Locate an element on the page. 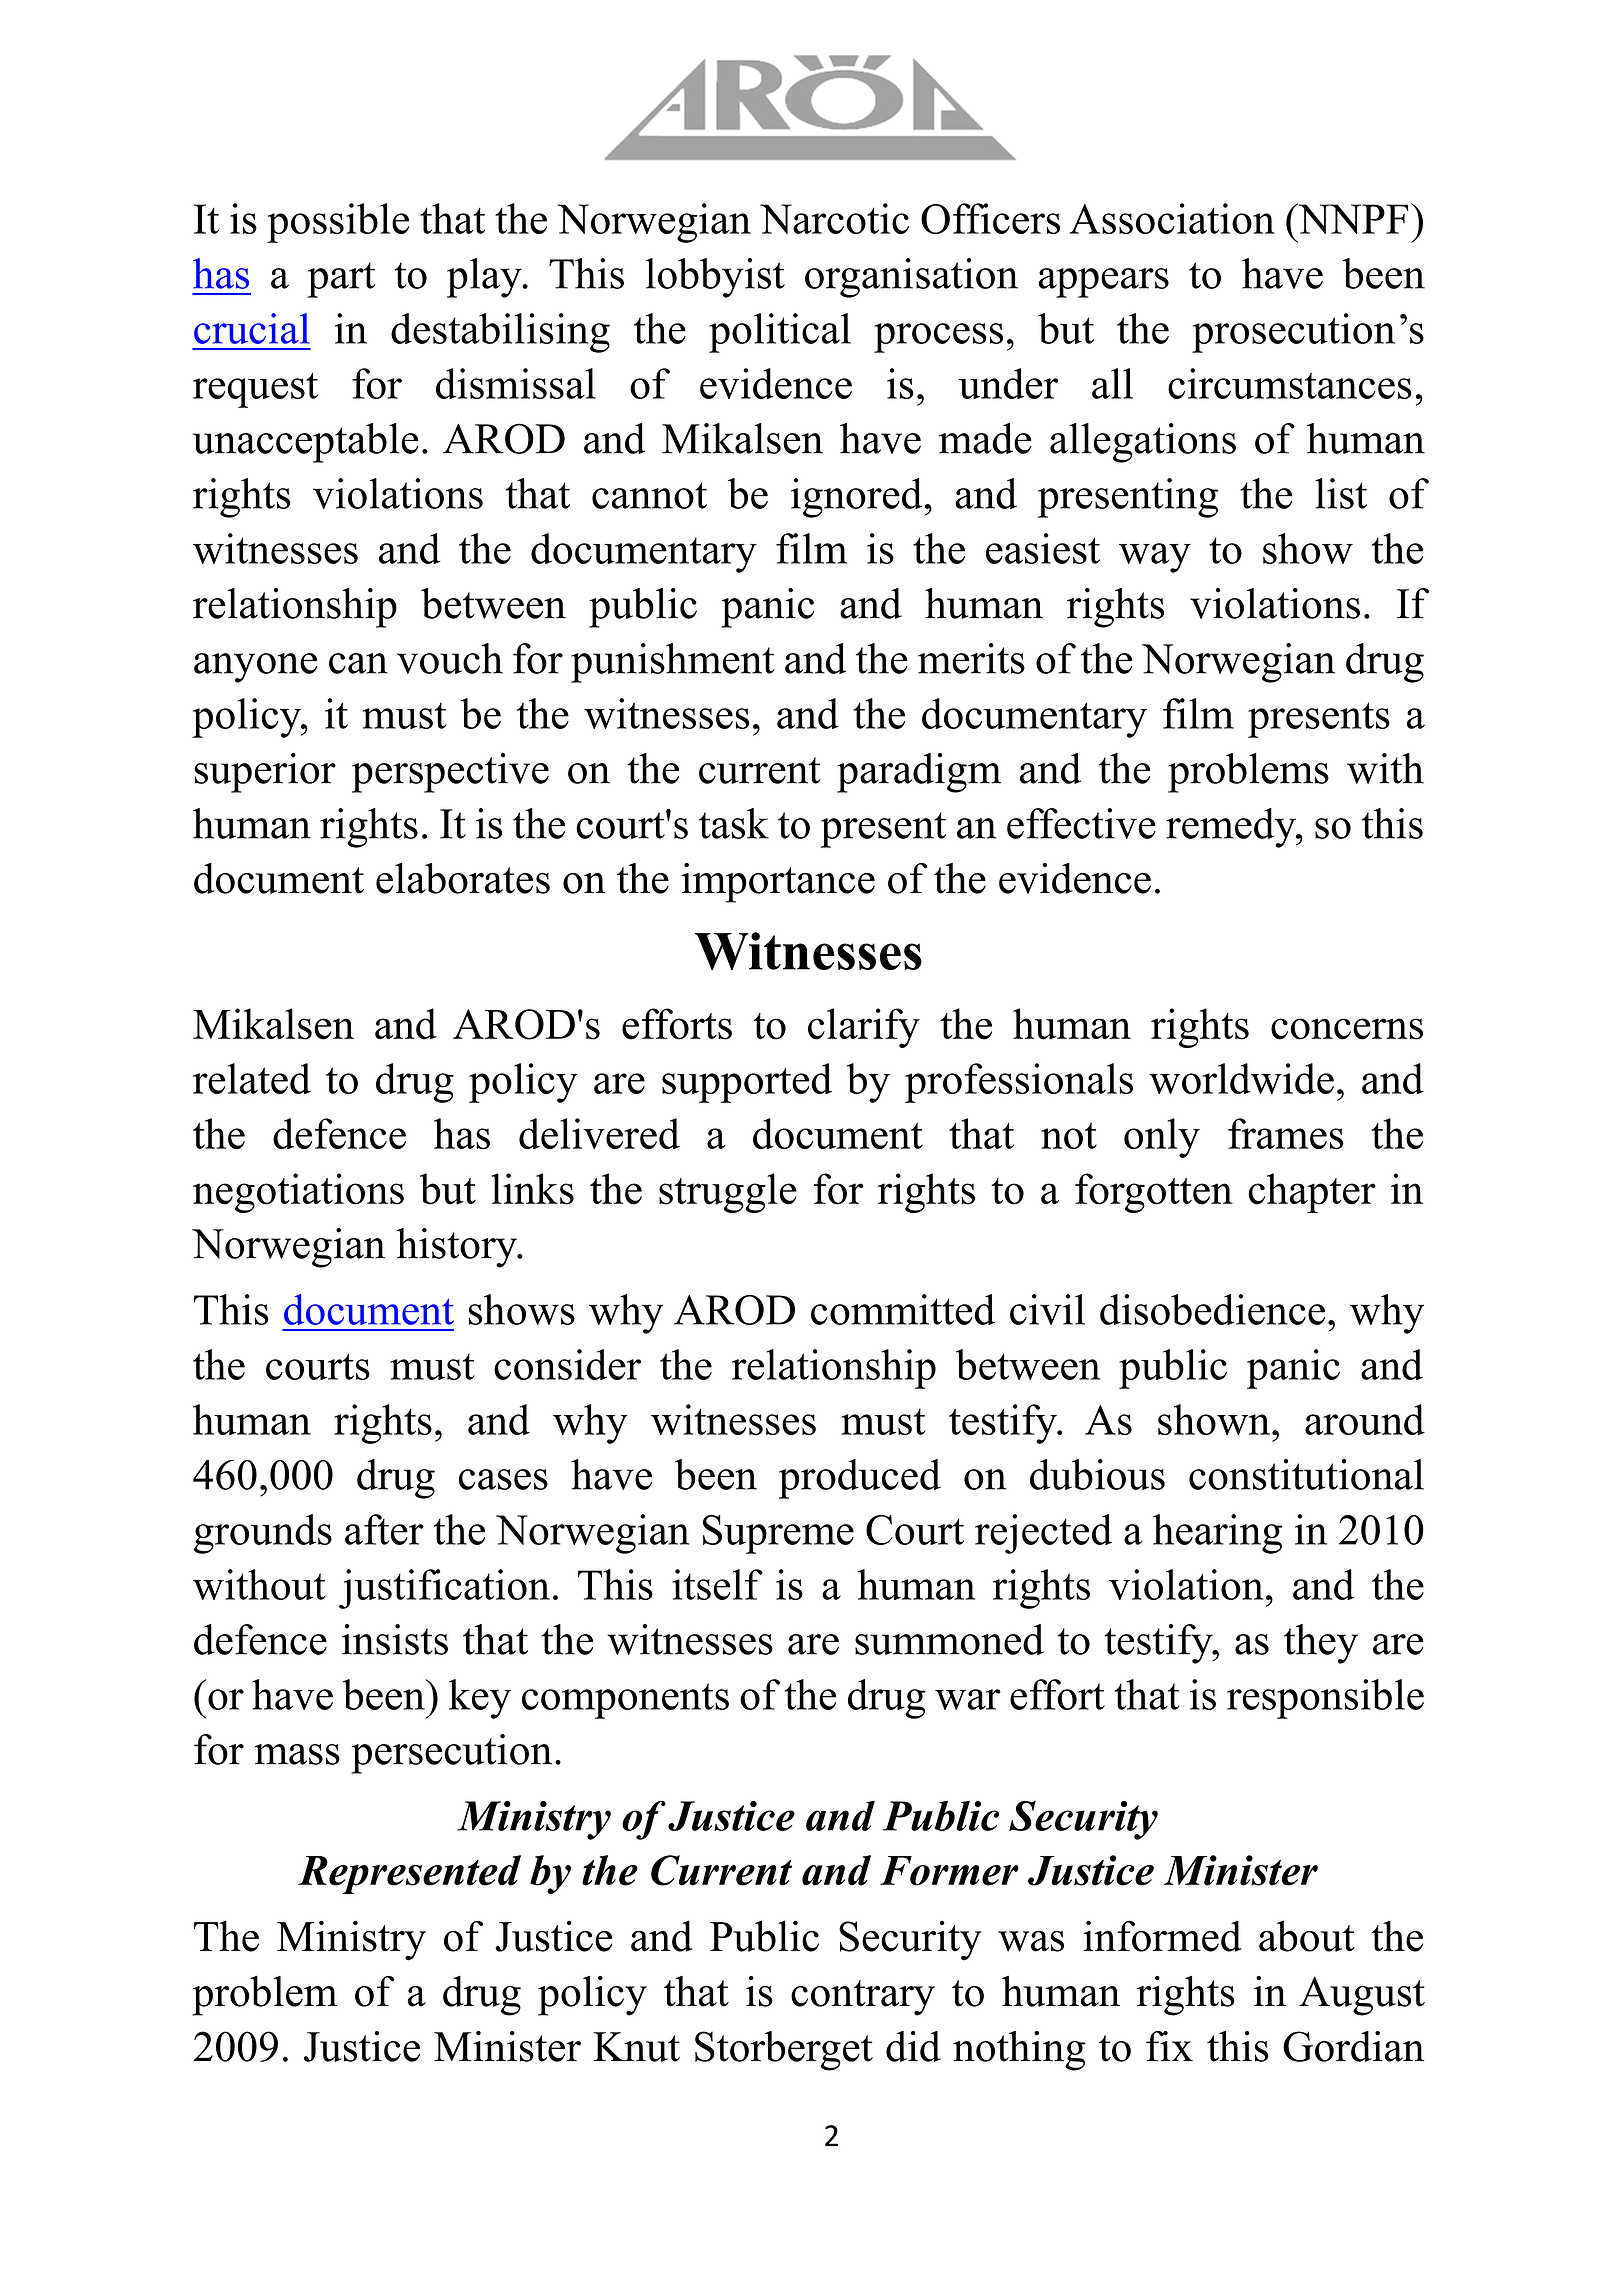  contrary is located at coordinates (863, 1998).
